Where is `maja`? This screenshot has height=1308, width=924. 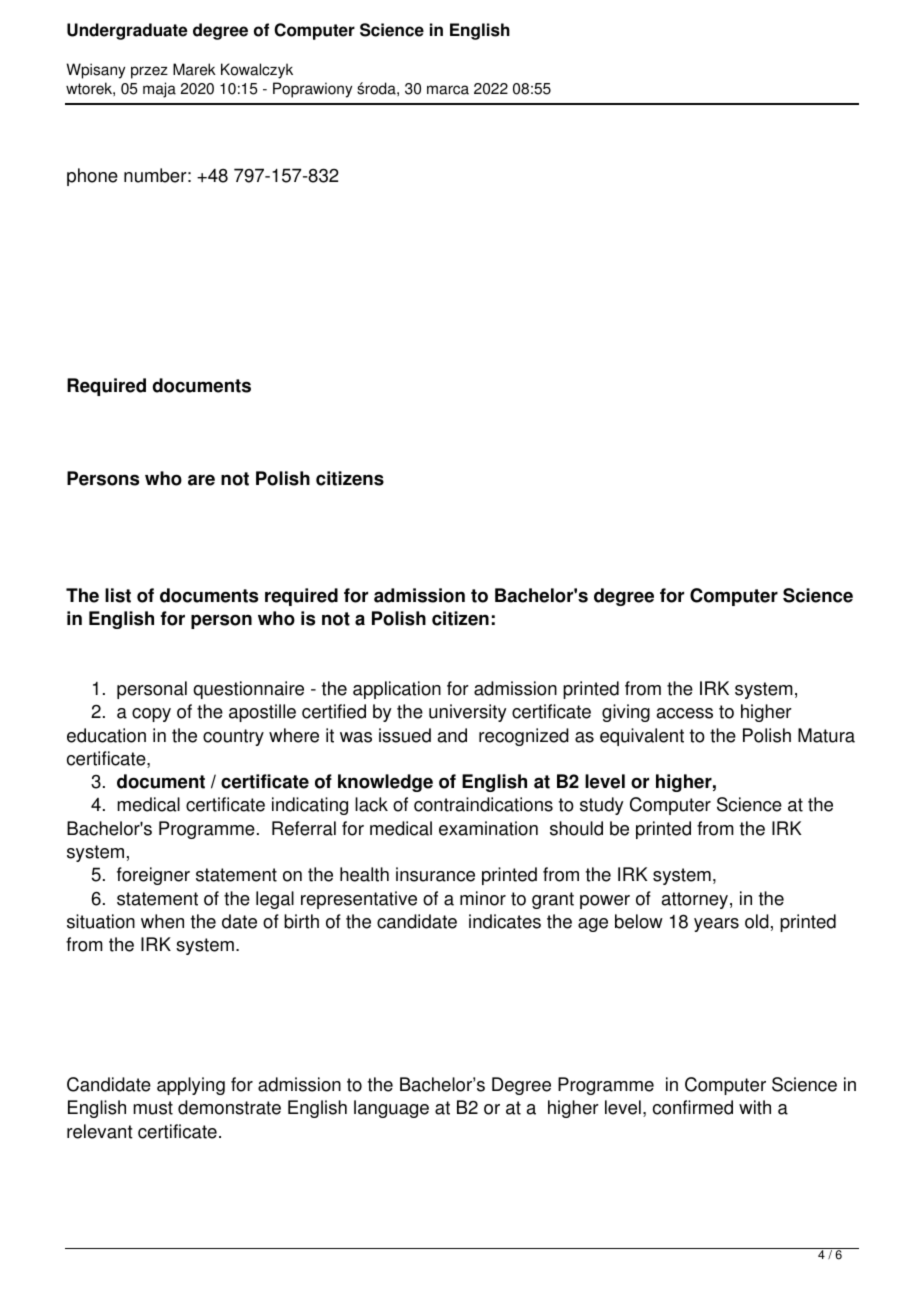
maja is located at coordinates (159, 90).
